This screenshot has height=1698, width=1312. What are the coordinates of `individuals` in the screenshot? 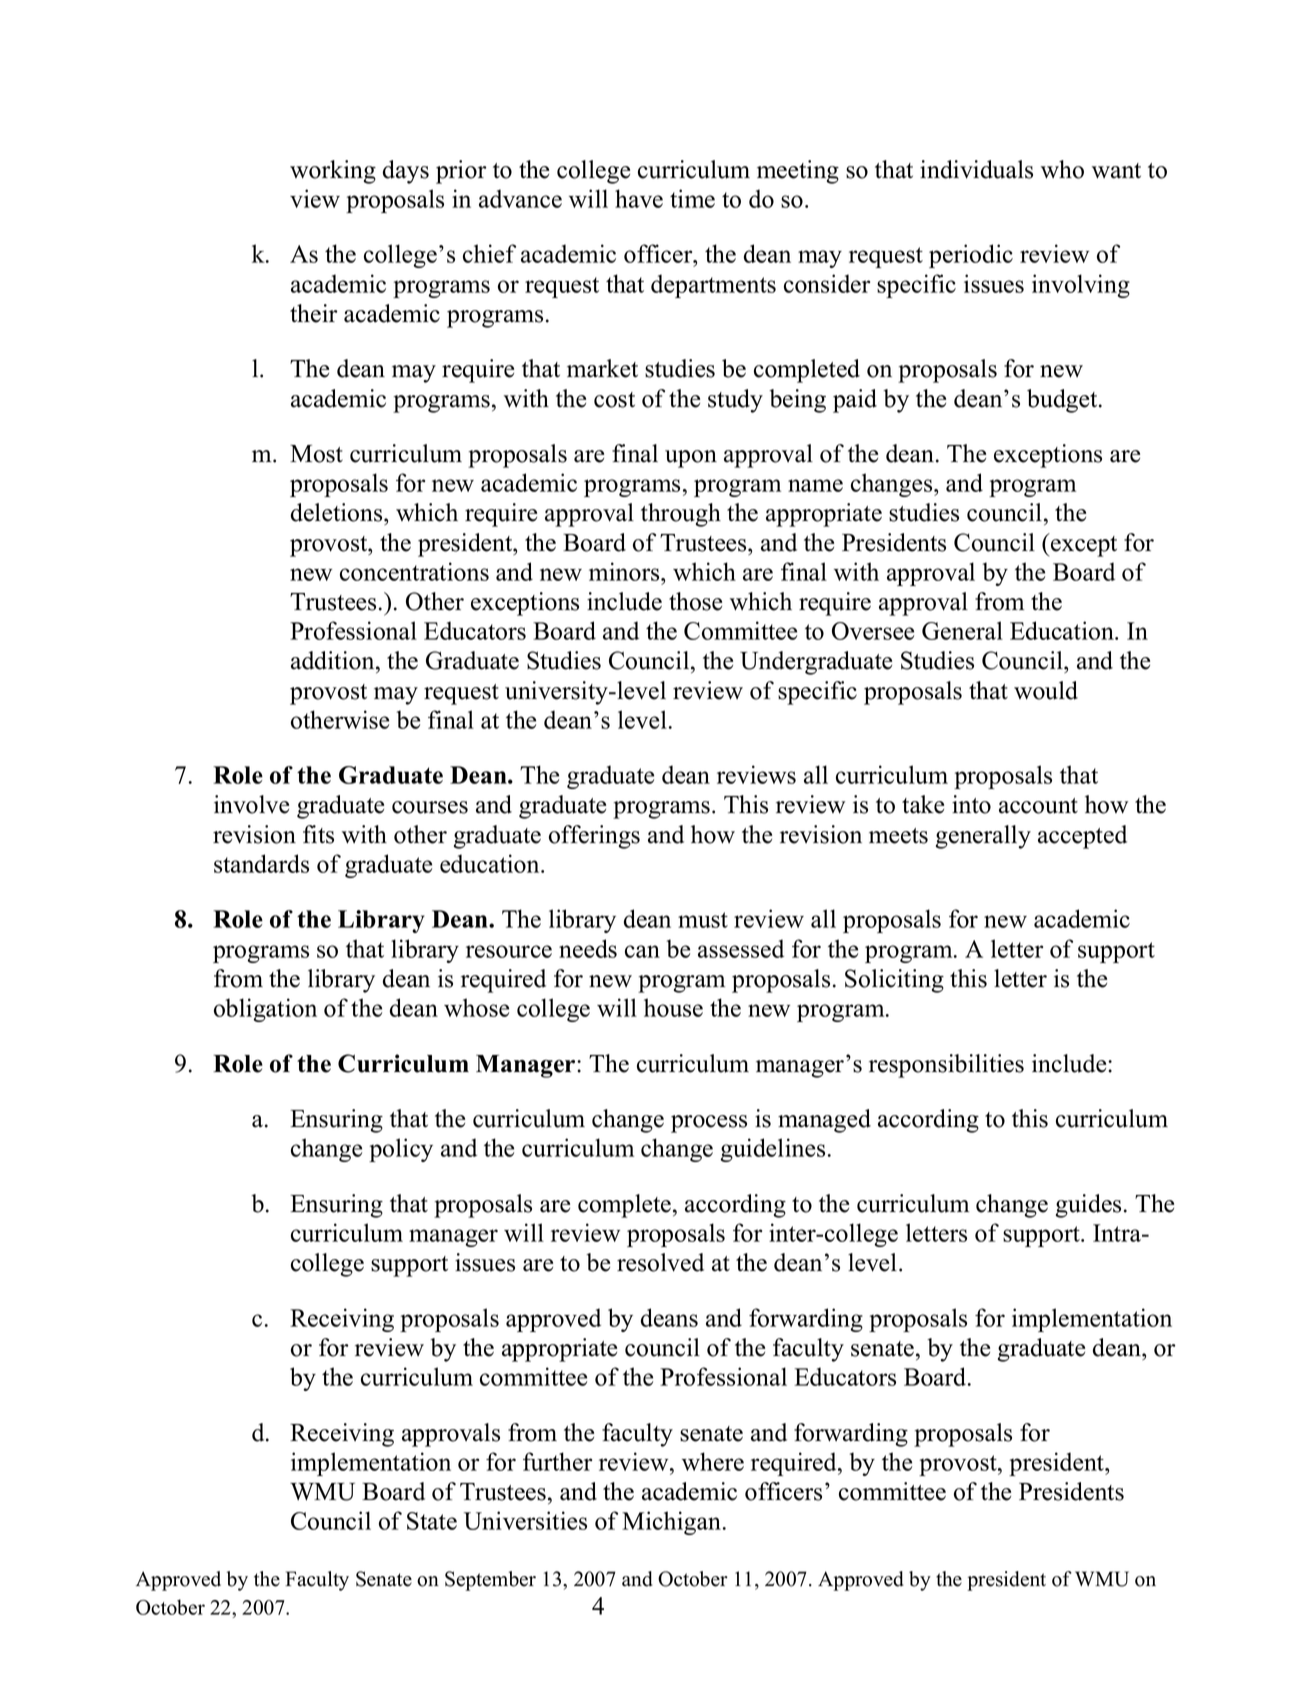 It's located at (976, 169).
